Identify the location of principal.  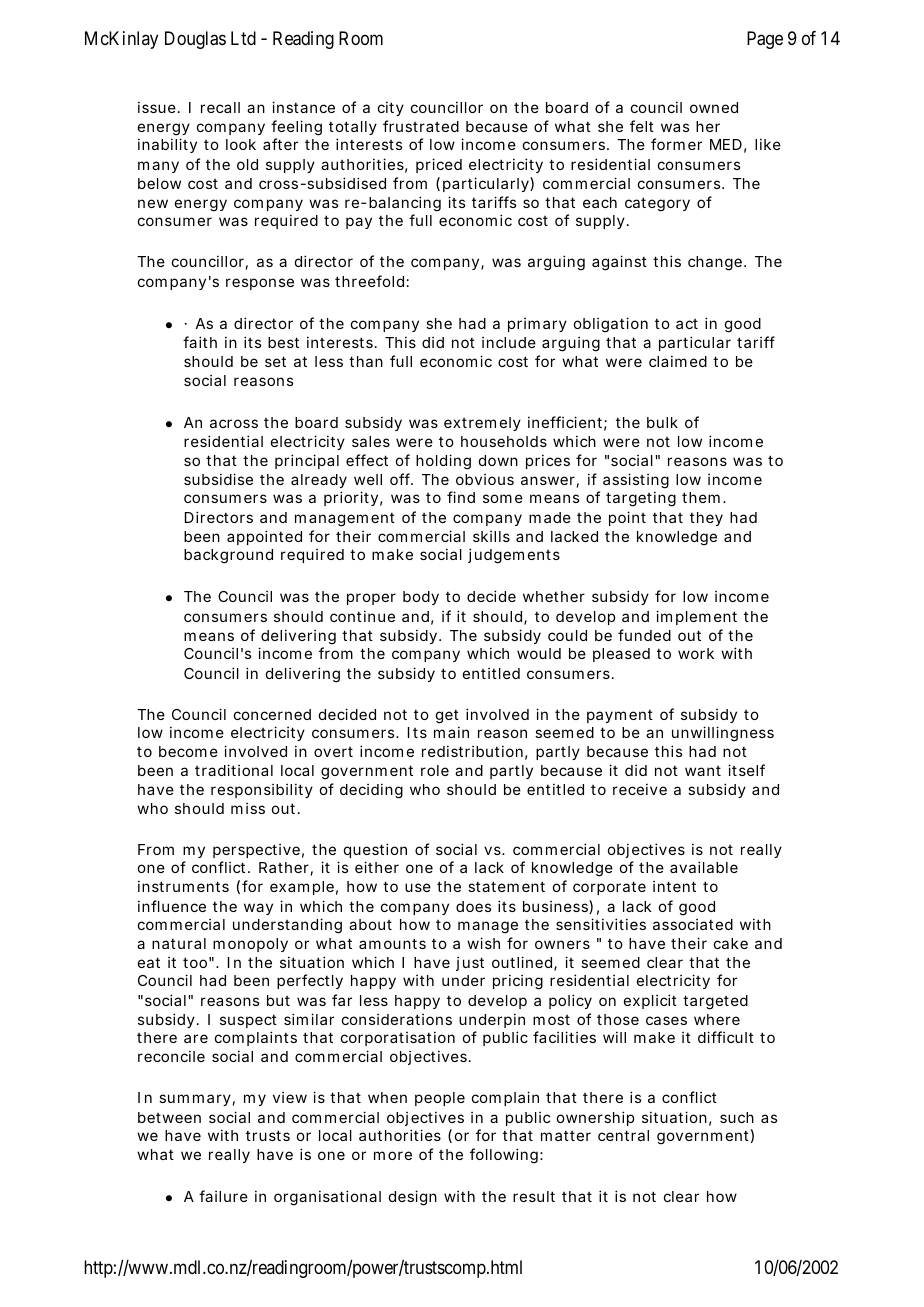
(307, 461).
